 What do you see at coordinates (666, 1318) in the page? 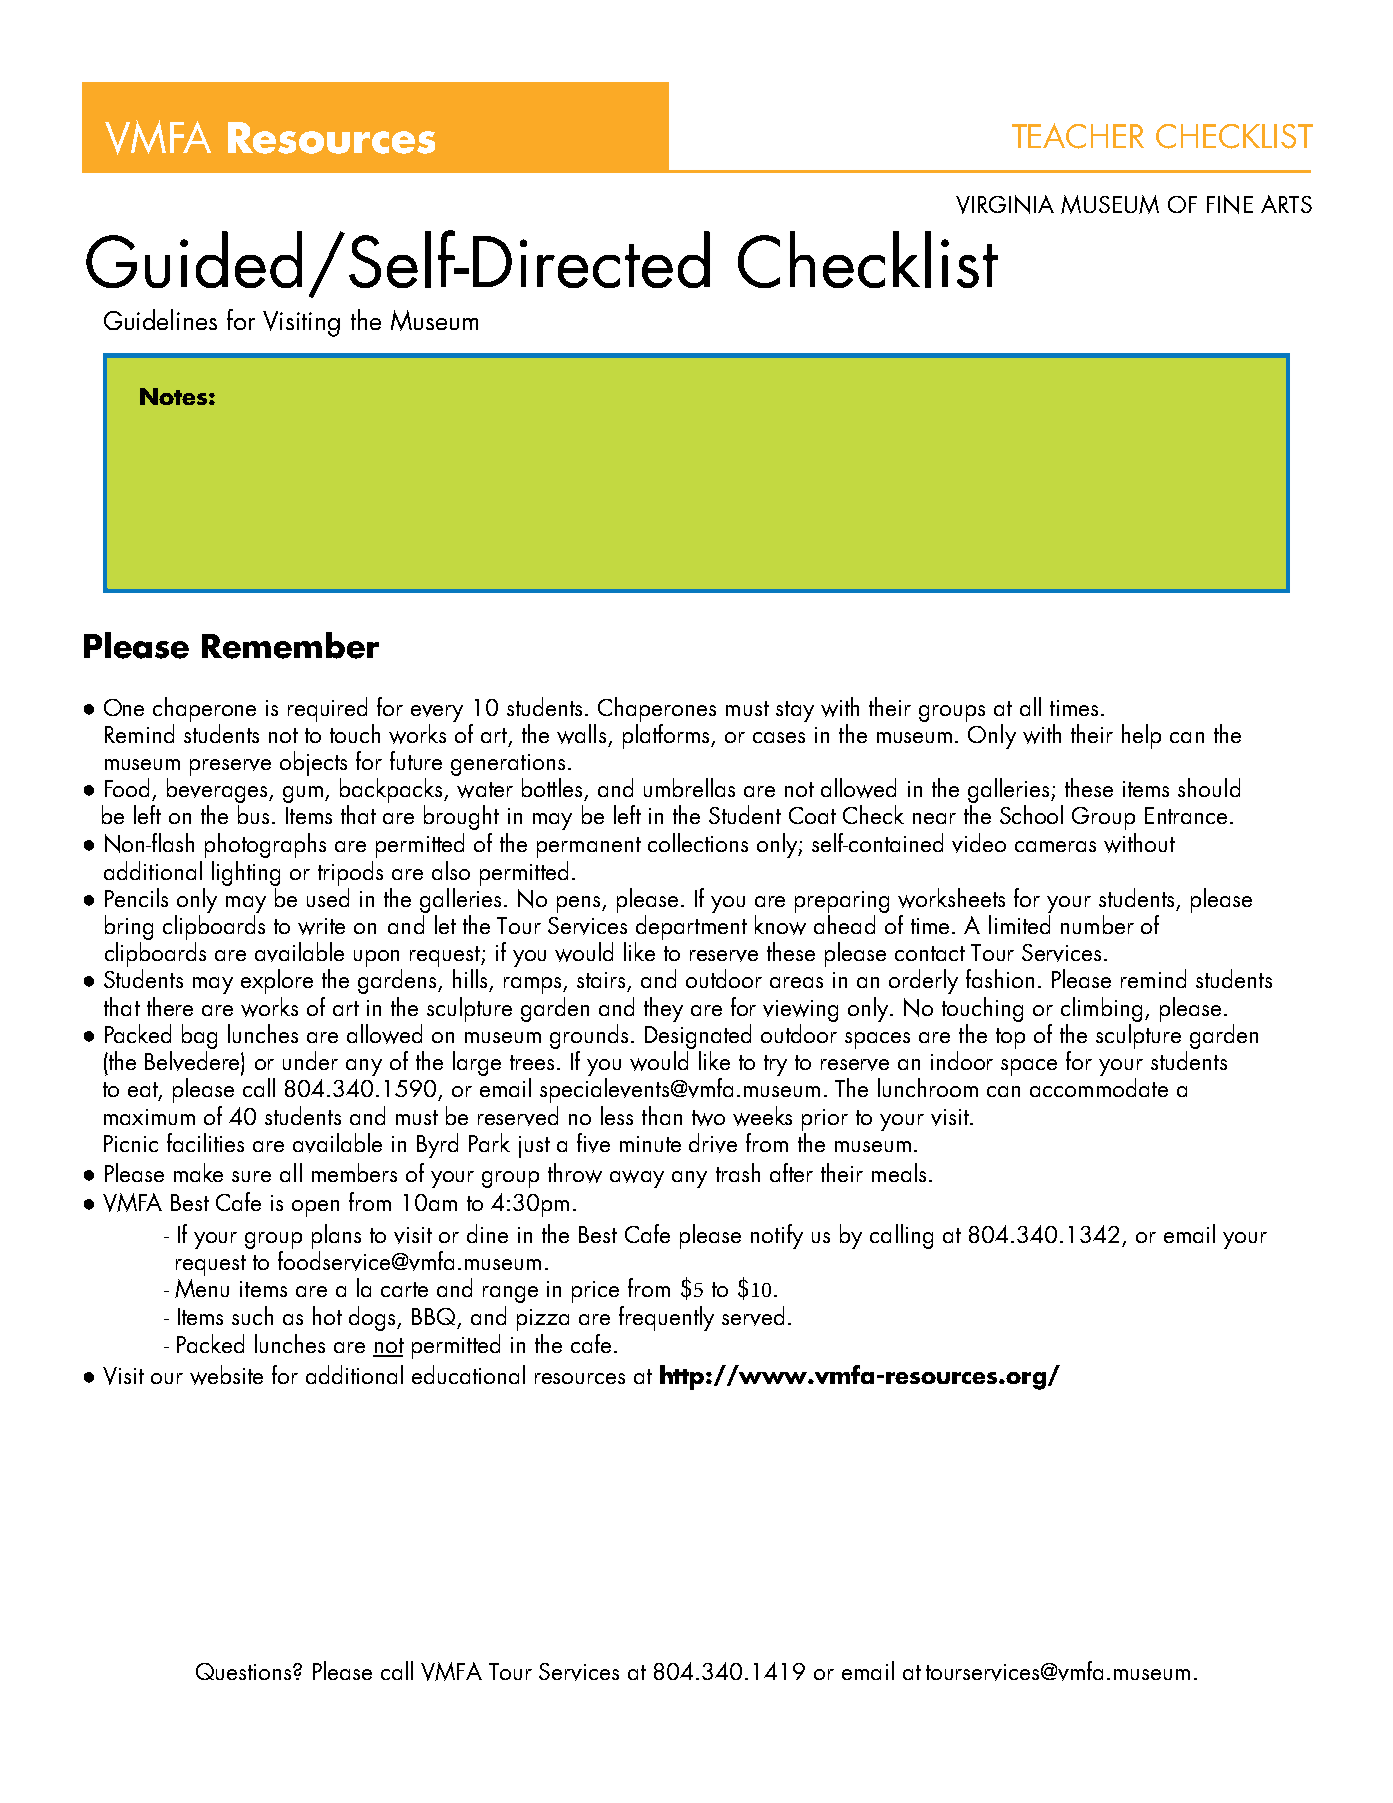
I see `frequently` at bounding box center [666, 1318].
